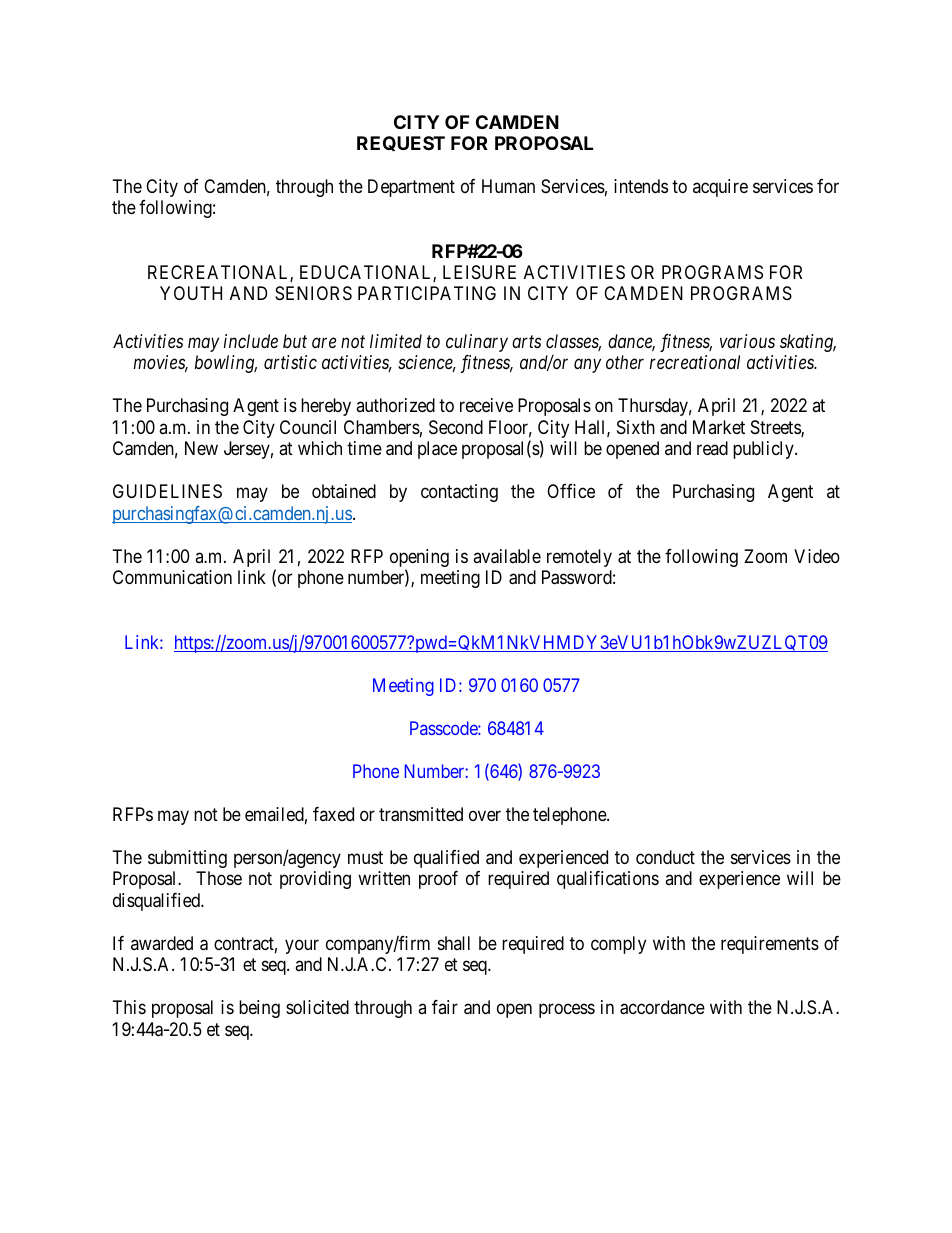 The image size is (952, 1233). I want to click on being, so click(259, 1009).
